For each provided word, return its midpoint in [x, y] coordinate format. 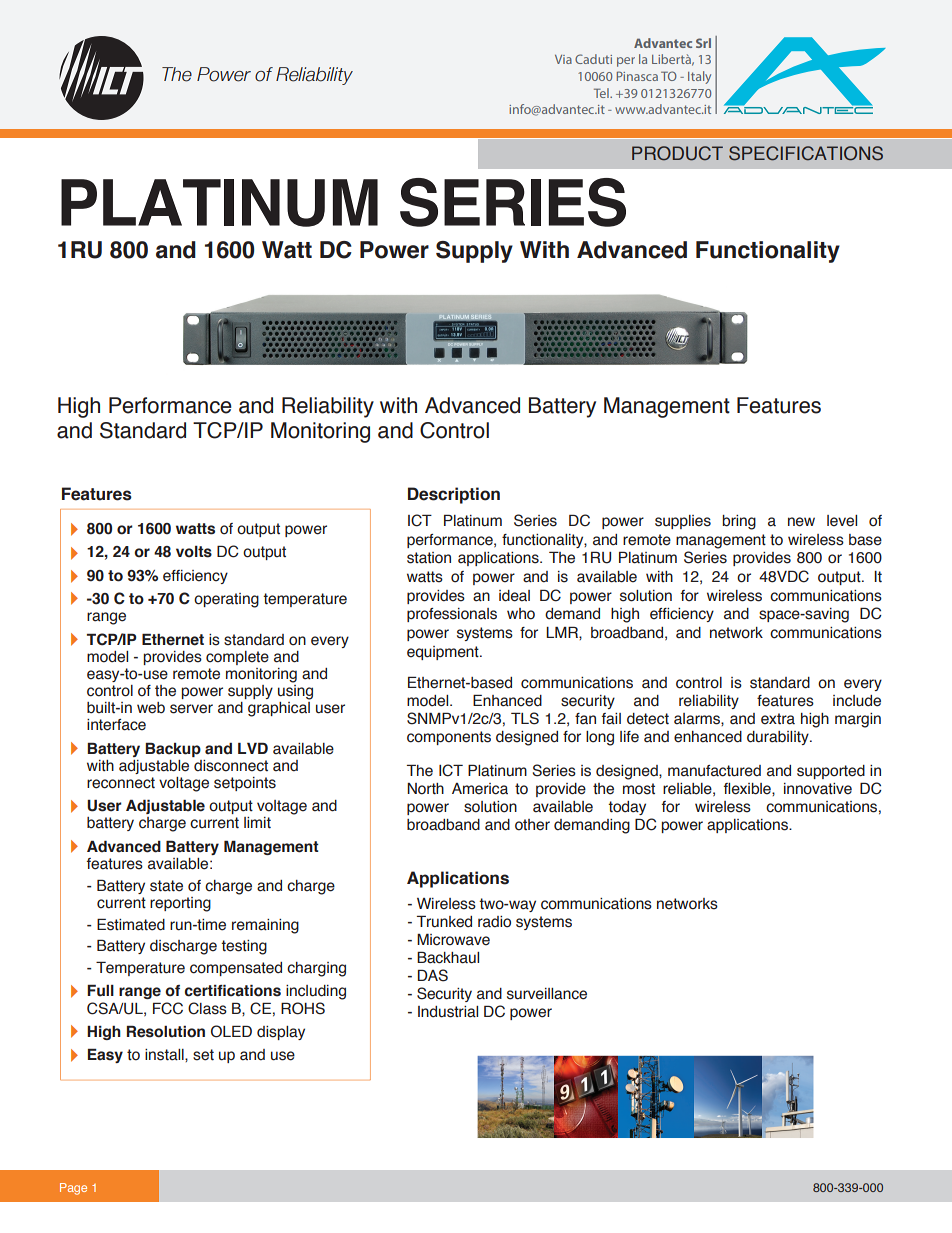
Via [563, 59]
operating [226, 600]
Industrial [448, 1012]
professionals [452, 615]
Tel [602, 93]
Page [73, 1189]
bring [739, 522]
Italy [699, 77]
